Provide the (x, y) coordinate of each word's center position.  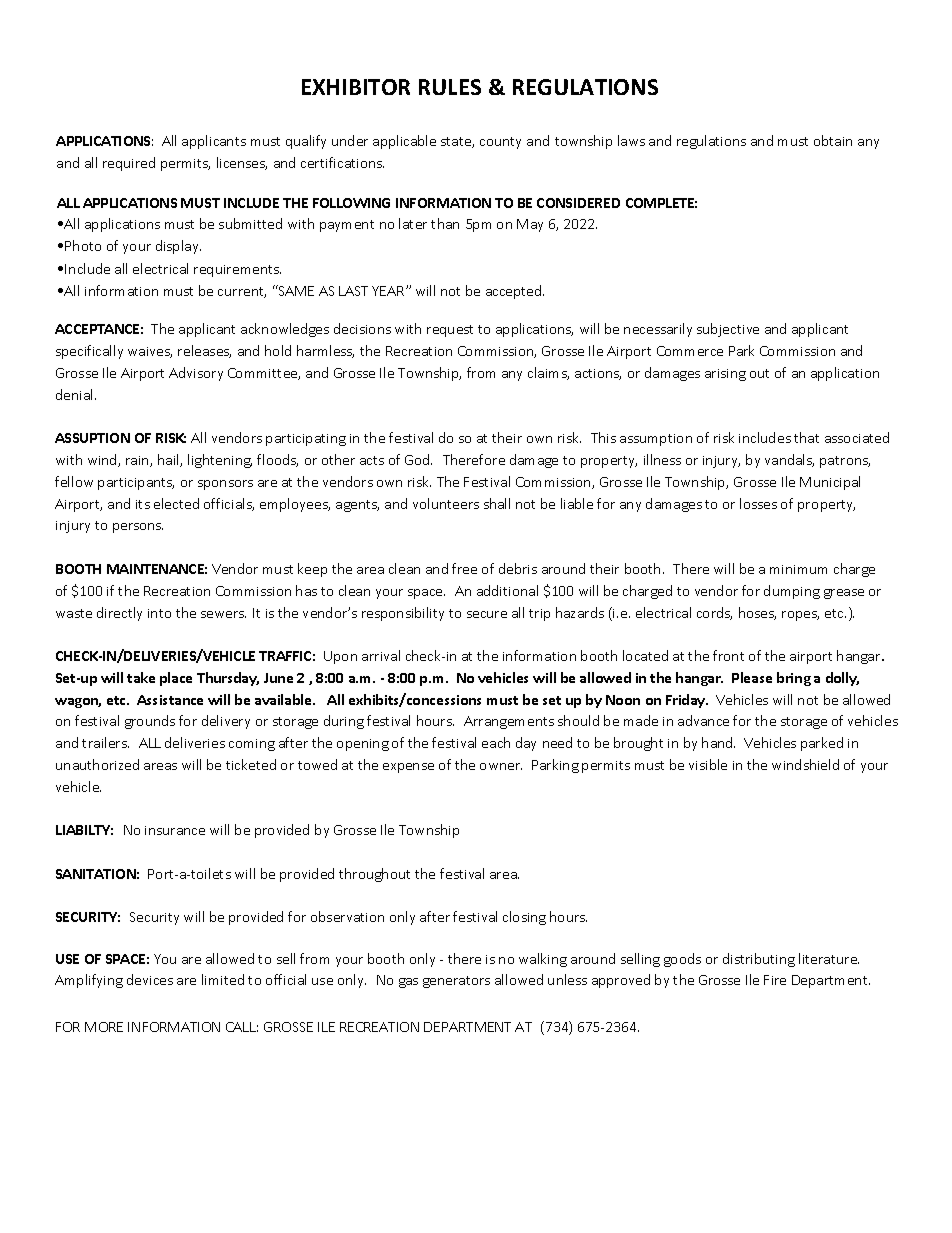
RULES (450, 87)
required (129, 164)
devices (150, 979)
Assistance (170, 700)
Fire (775, 980)
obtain (833, 140)
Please (752, 677)
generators (456, 982)
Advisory (196, 374)
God (418, 459)
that (806, 437)
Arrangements (509, 722)
